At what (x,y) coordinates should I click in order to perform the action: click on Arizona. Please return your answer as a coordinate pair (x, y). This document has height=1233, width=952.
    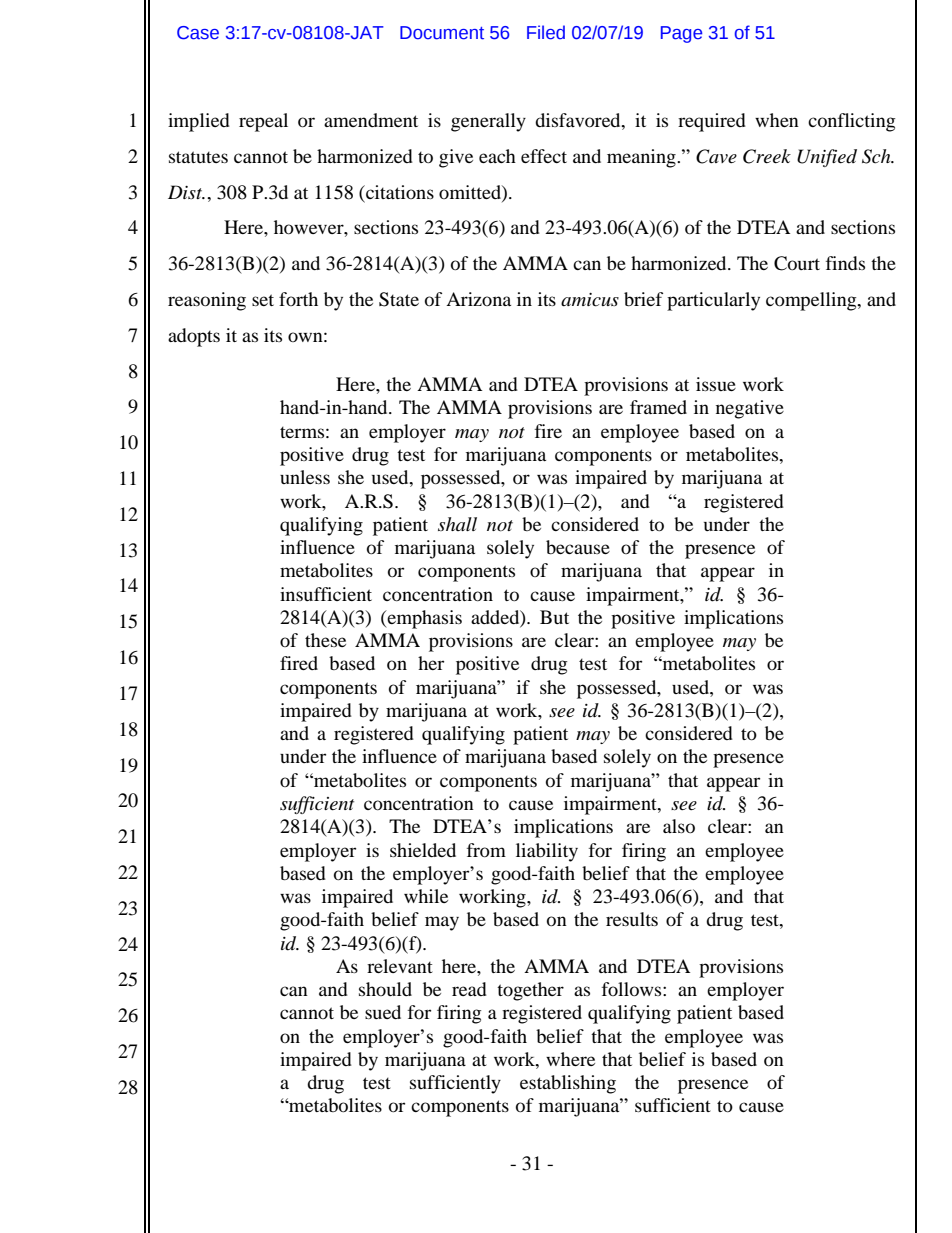
    Looking at the image, I should click on (478, 299).
